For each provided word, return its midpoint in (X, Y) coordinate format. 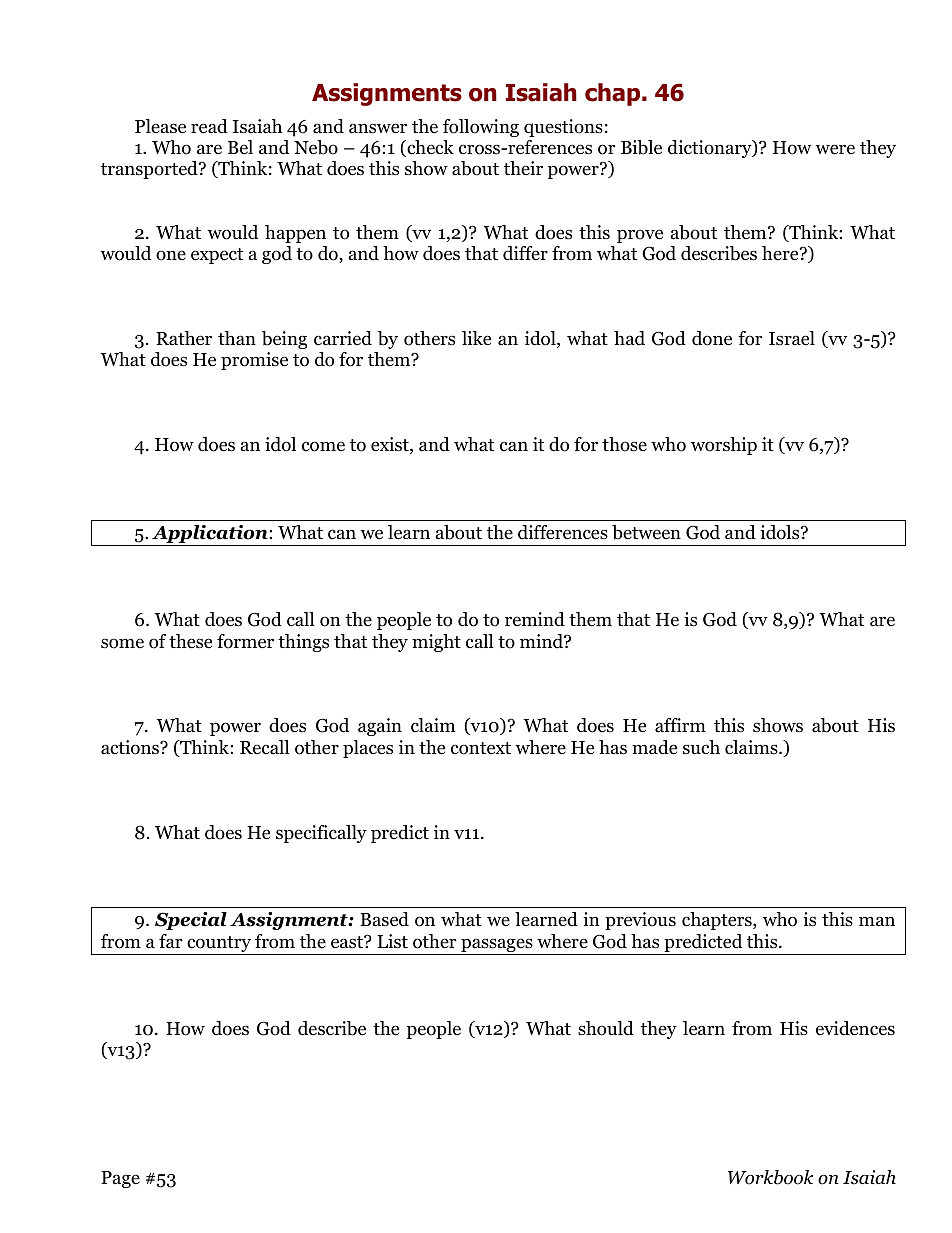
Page (120, 1179)
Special (191, 921)
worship (724, 446)
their (523, 168)
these (190, 641)
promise (254, 361)
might (436, 643)
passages (497, 946)
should (606, 1028)
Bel (240, 147)
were (835, 149)
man (877, 921)
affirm (680, 725)
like (476, 338)
